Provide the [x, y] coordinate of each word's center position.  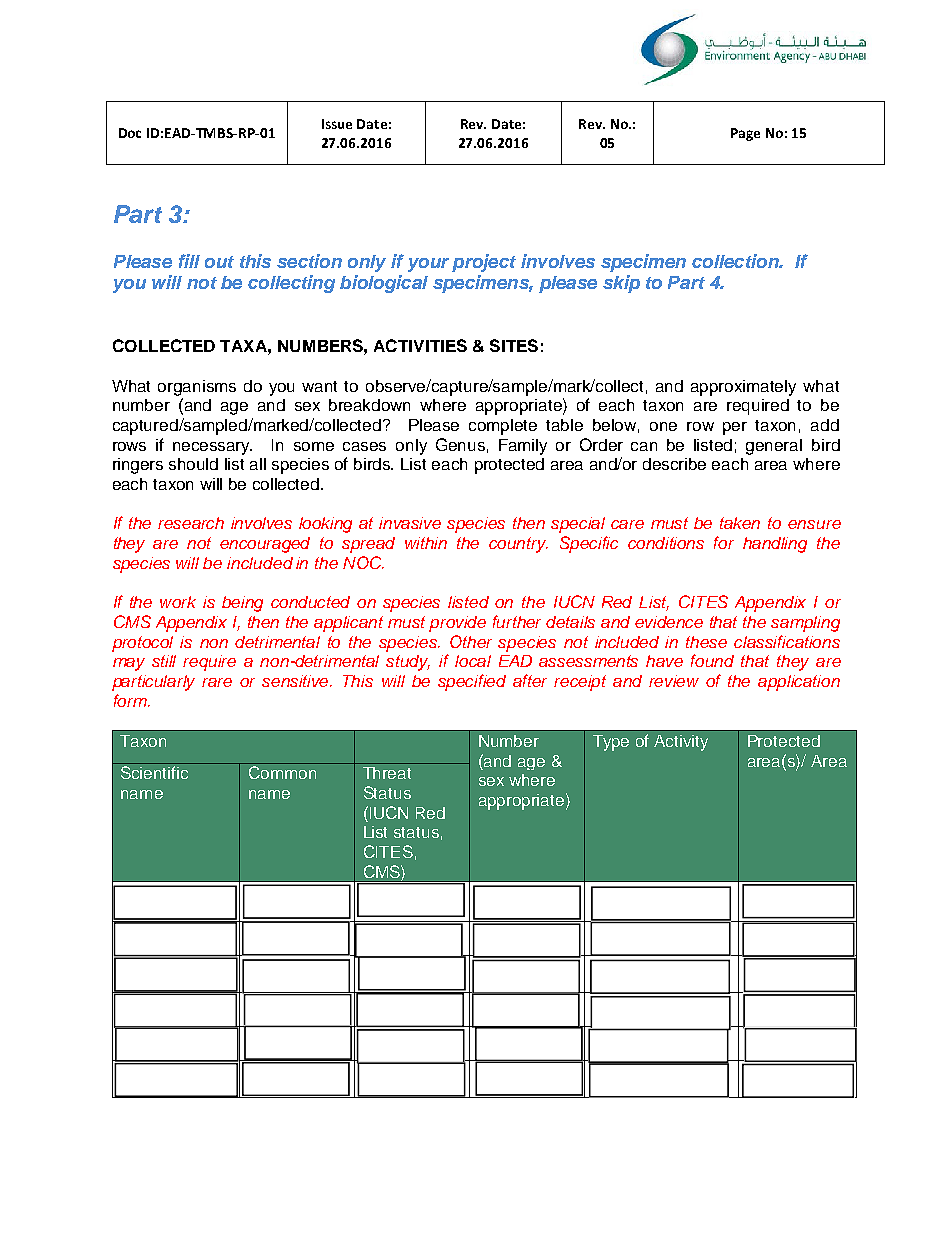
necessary [212, 448]
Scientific [154, 772]
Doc [130, 133]
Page [745, 134]
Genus [460, 444]
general [774, 447]
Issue [337, 124]
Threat [387, 773]
